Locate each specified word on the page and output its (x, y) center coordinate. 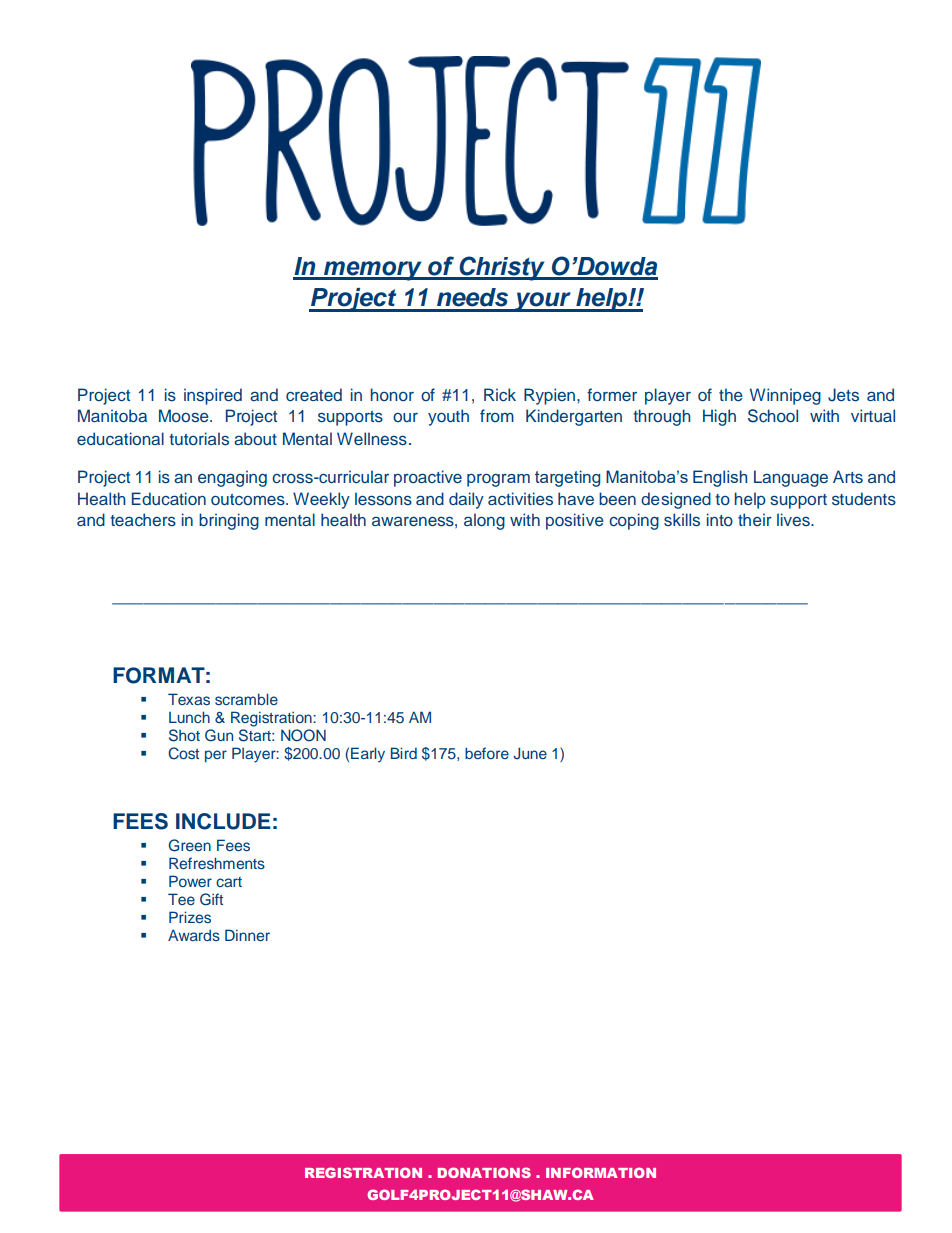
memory (372, 271)
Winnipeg (785, 396)
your (543, 302)
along (484, 521)
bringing (229, 521)
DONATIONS (484, 1172)
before (487, 753)
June (530, 753)
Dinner (247, 935)
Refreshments (217, 863)
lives (794, 519)
